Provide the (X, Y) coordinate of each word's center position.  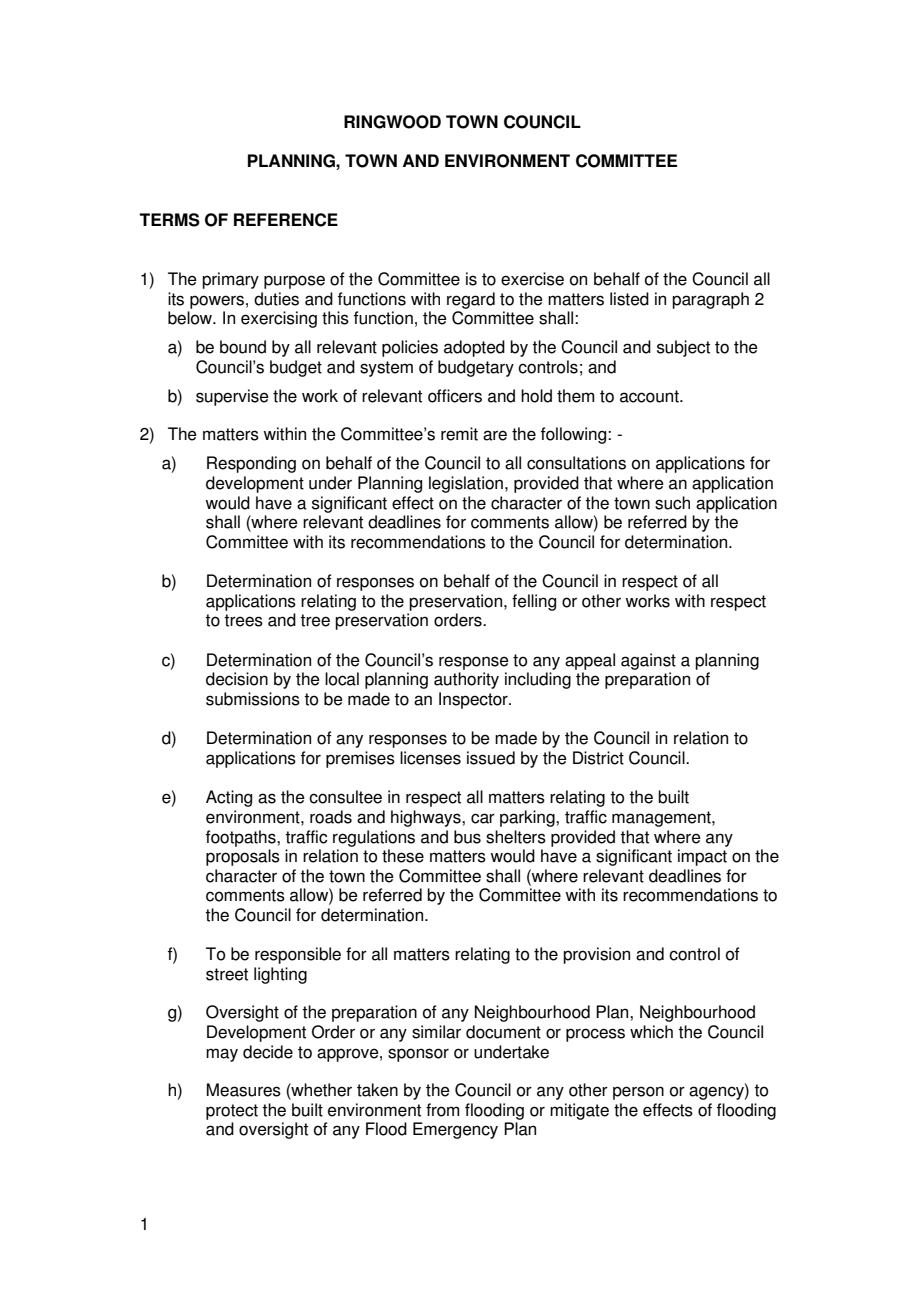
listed (629, 299)
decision (237, 679)
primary (230, 280)
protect (232, 1112)
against (648, 661)
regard (471, 300)
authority (466, 680)
